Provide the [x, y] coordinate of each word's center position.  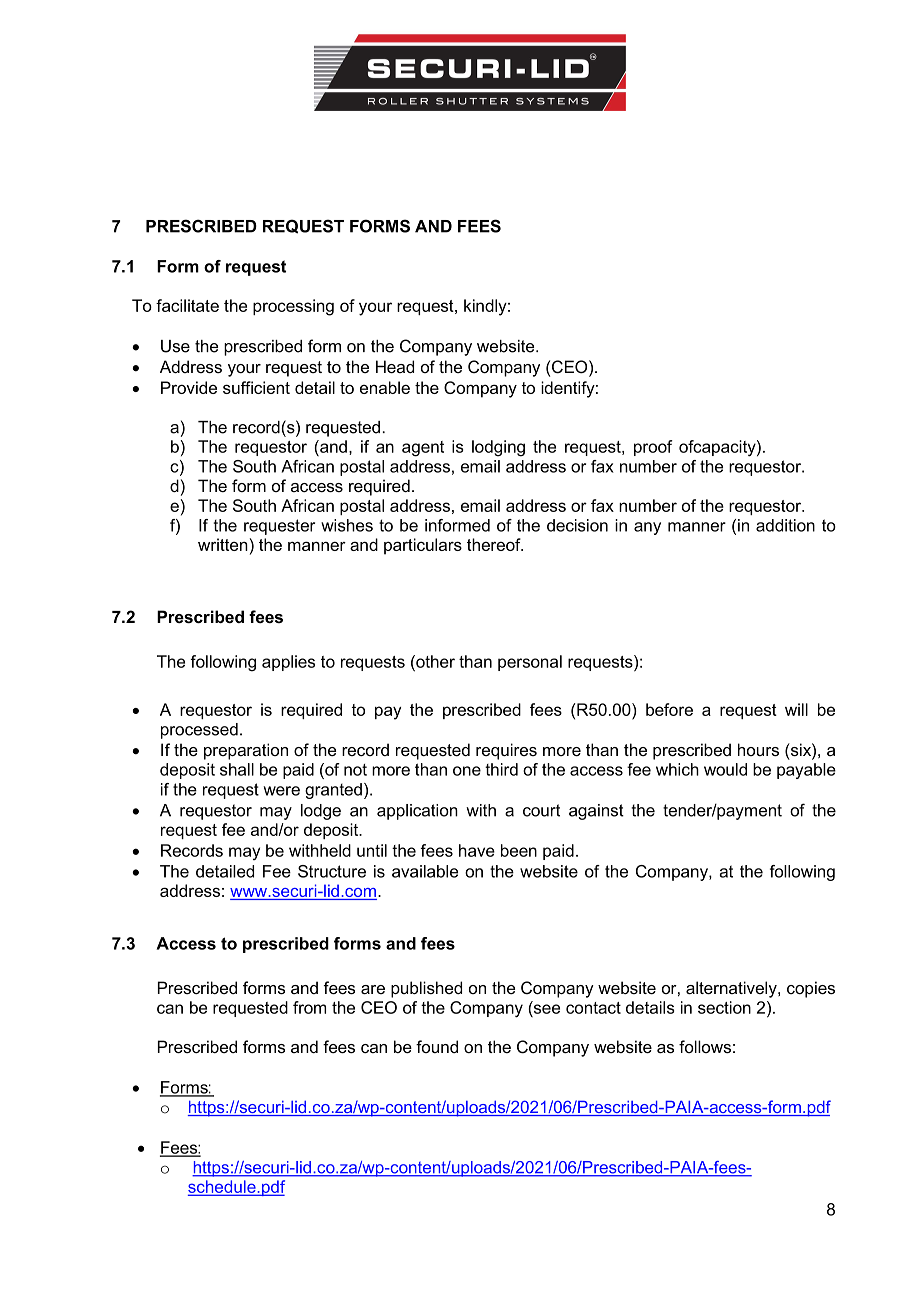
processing [293, 307]
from [309, 1007]
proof [653, 448]
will [796, 709]
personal [530, 663]
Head [395, 366]
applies [288, 663]
